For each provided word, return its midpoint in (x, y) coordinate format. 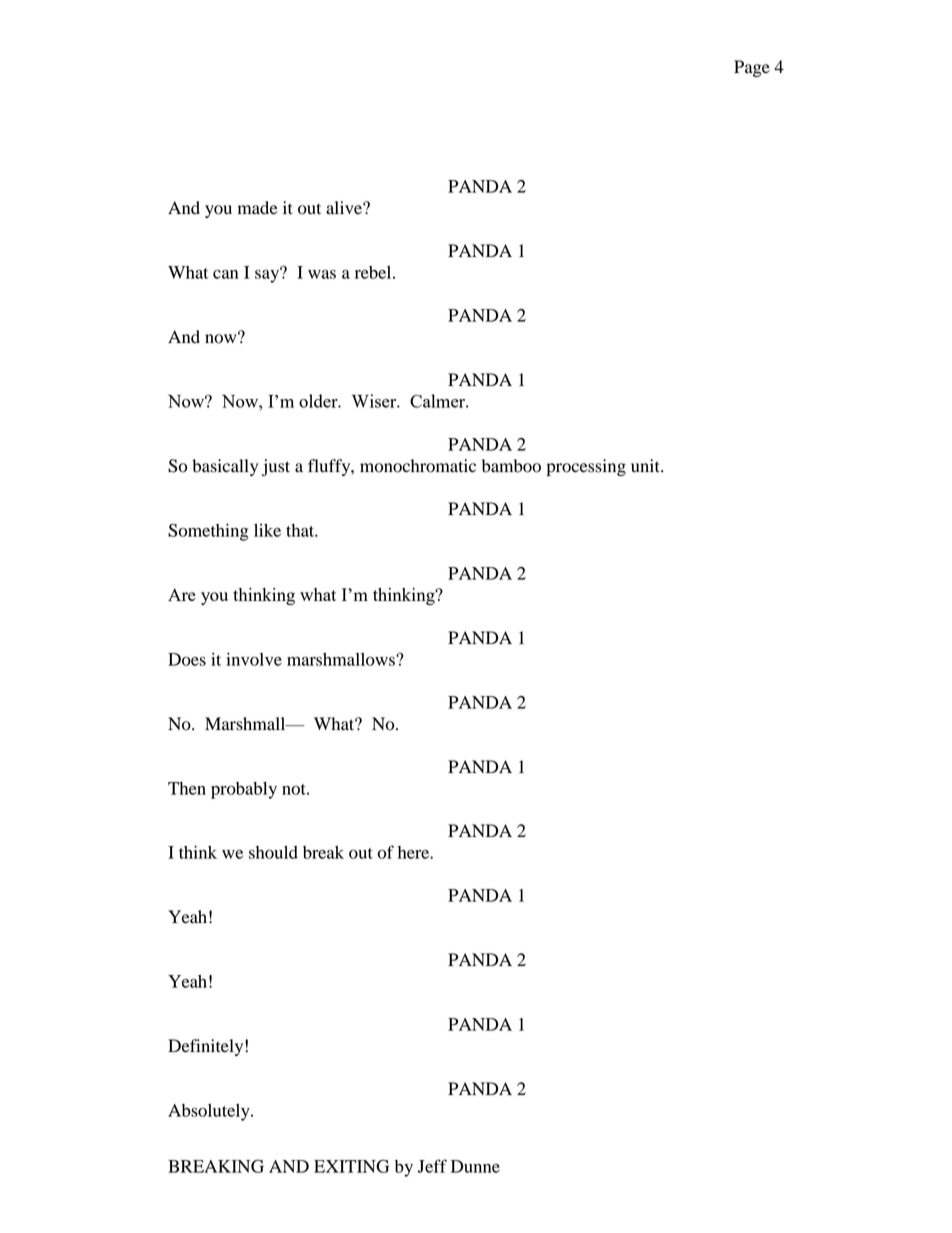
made (258, 208)
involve (254, 659)
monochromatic (418, 466)
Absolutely (210, 1112)
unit (646, 466)
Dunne (475, 1166)
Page (752, 68)
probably (244, 790)
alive (345, 208)
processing (586, 467)
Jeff (432, 1166)
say (268, 275)
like (267, 530)
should (273, 852)
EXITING (351, 1166)
